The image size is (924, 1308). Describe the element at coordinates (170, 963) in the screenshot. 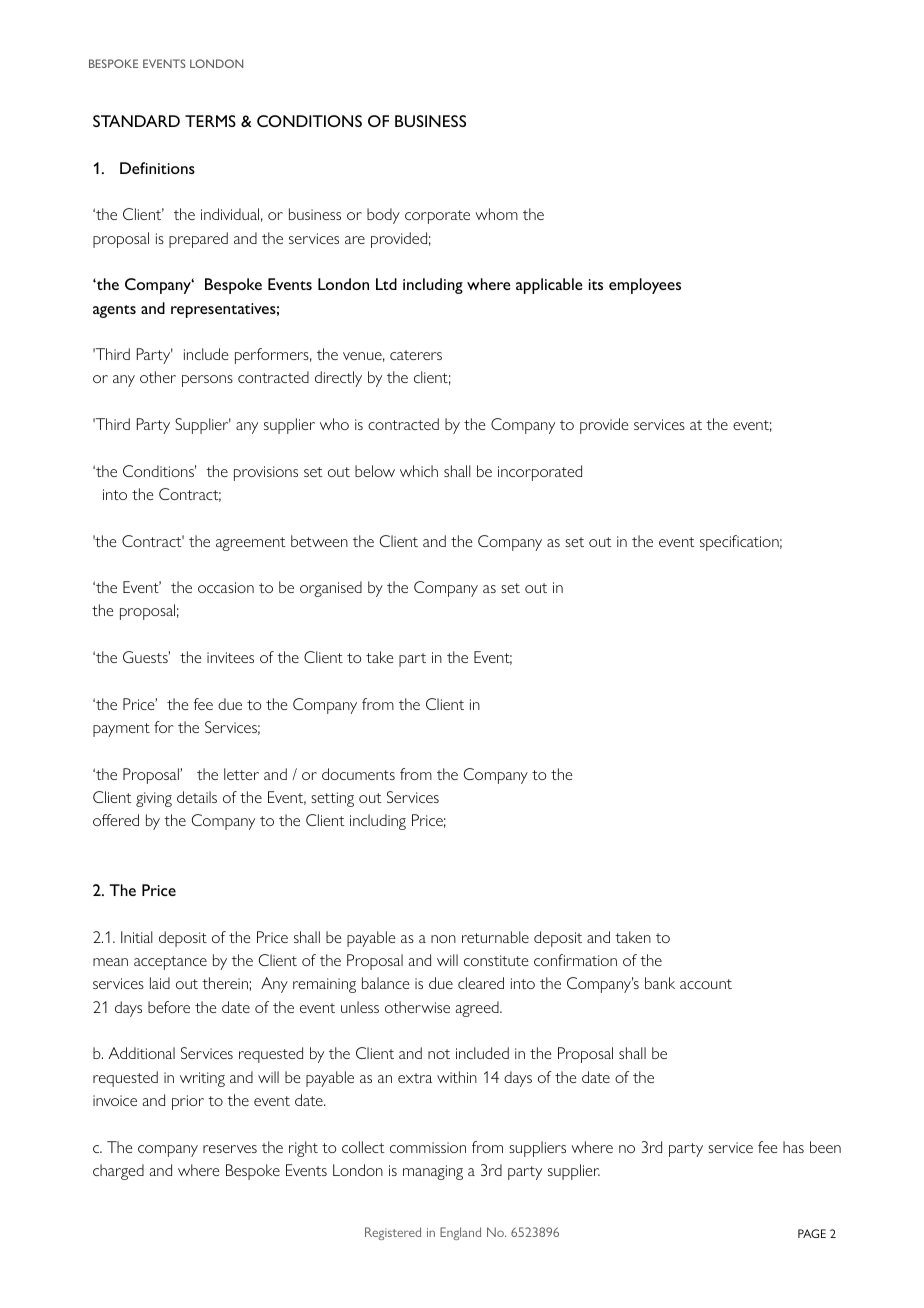

I see `acceptance` at that location.
